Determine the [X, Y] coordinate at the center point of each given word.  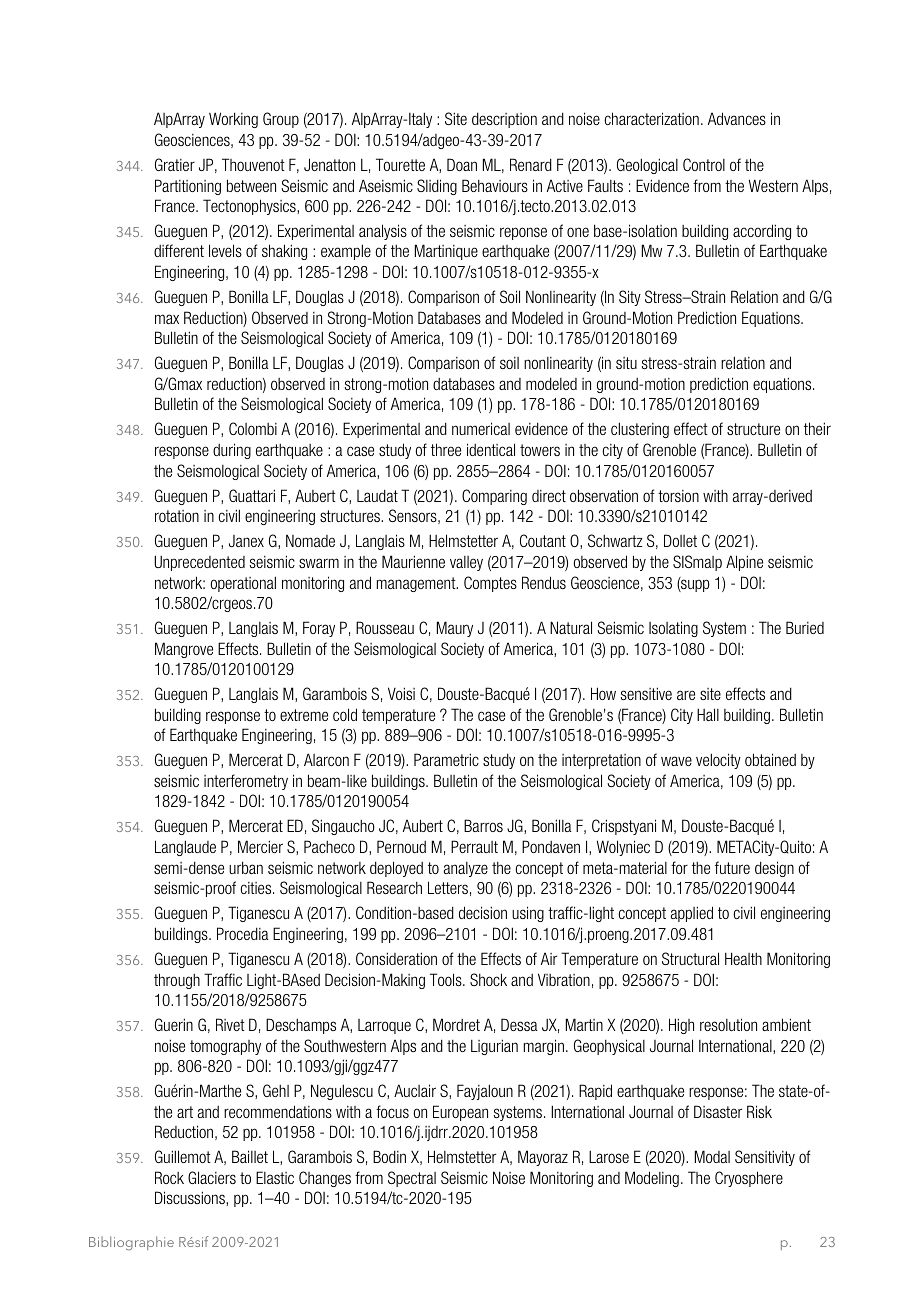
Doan [462, 164]
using [528, 914]
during [232, 451]
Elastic [275, 1177]
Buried [805, 627]
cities [257, 888]
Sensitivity [765, 1158]
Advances [737, 118]
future [732, 867]
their [817, 428]
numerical [481, 428]
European [460, 1113]
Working [233, 120]
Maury [455, 629]
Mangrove [184, 650]
